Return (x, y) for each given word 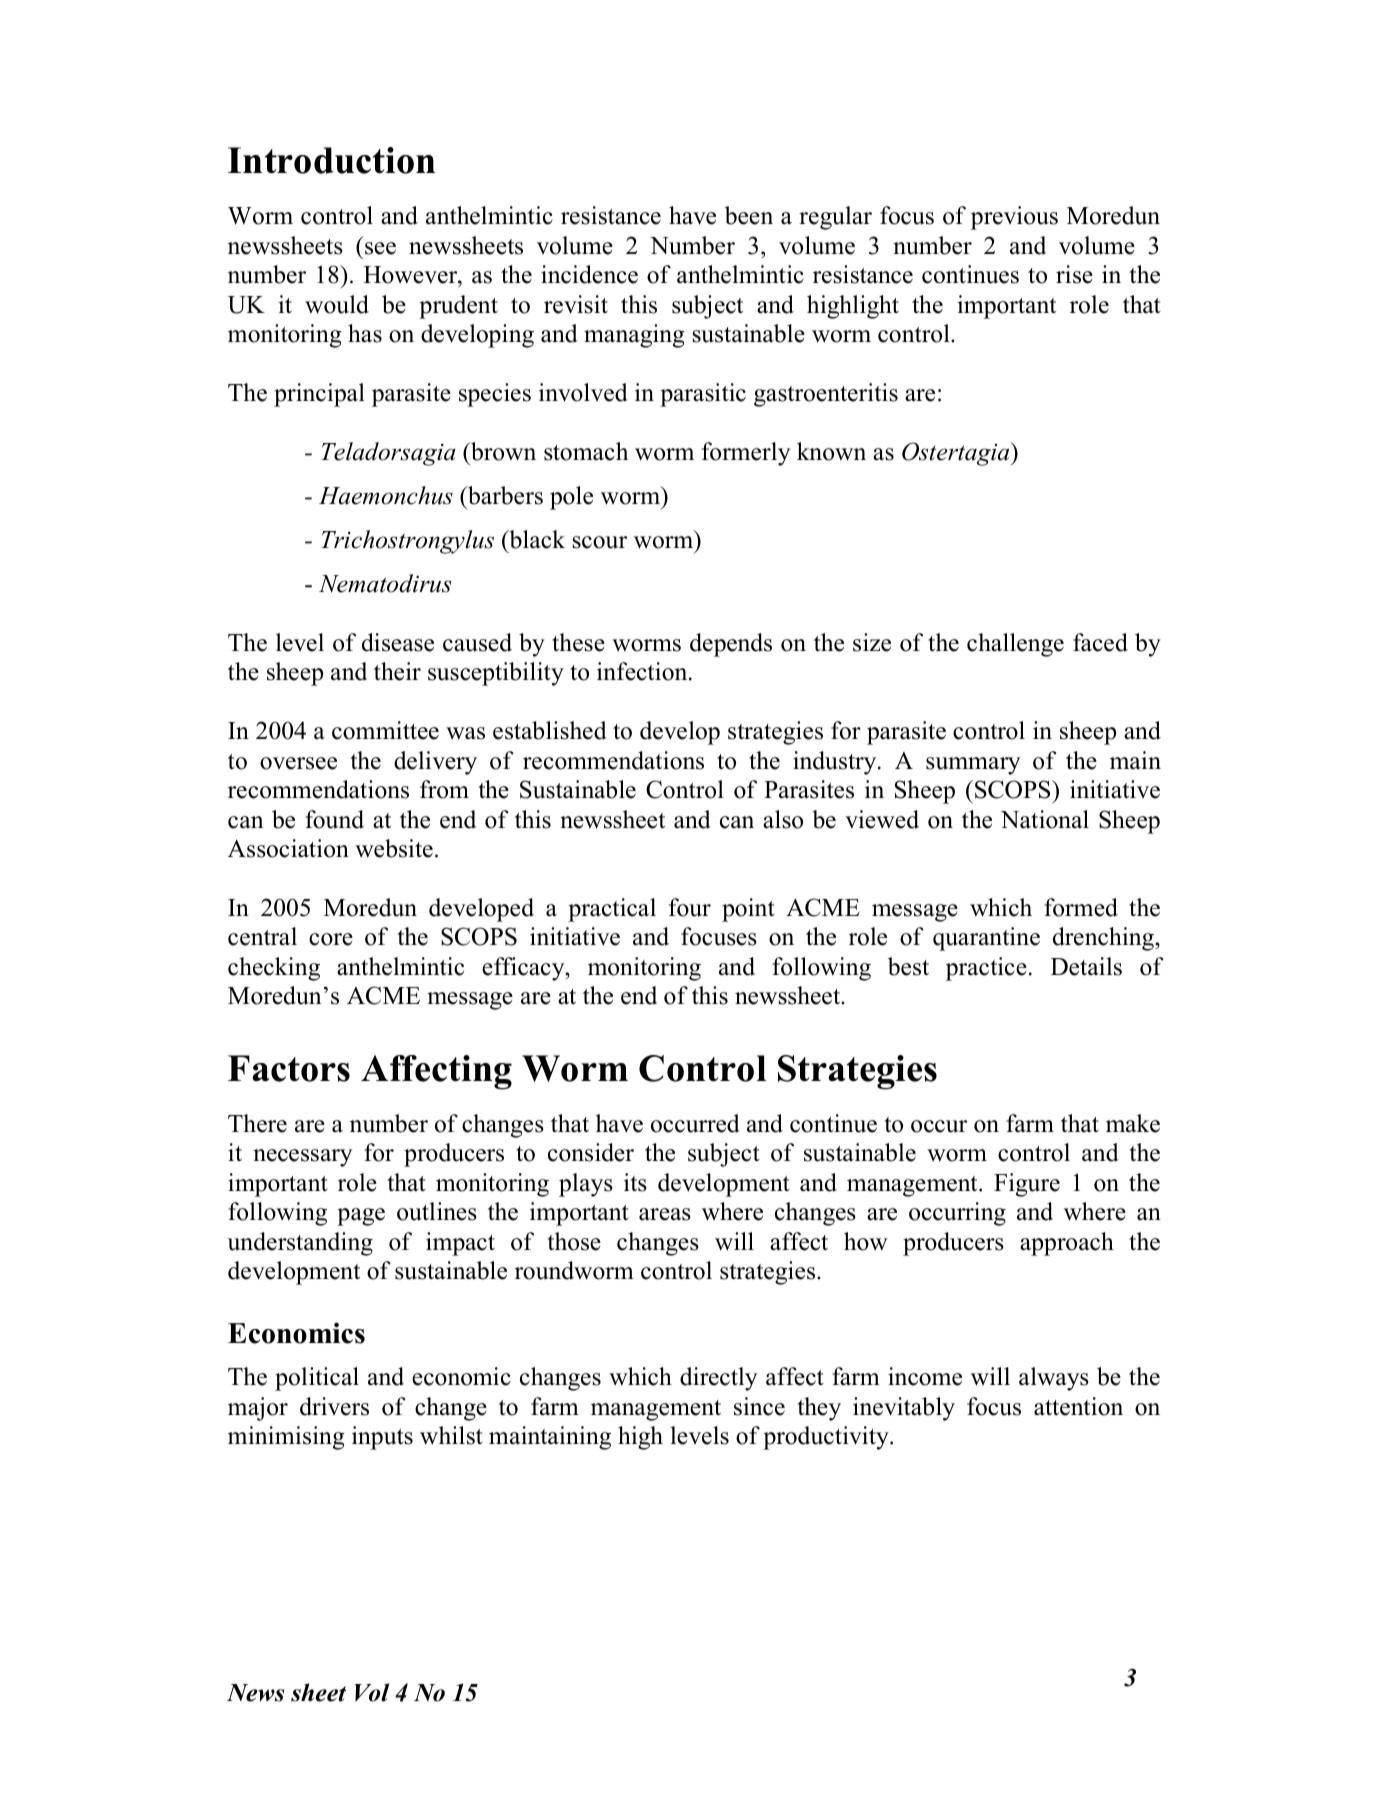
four (690, 907)
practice (986, 969)
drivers (334, 1406)
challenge (1015, 645)
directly (718, 1379)
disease (398, 642)
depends (731, 645)
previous (1014, 218)
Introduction (331, 160)
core (331, 939)
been (749, 215)
